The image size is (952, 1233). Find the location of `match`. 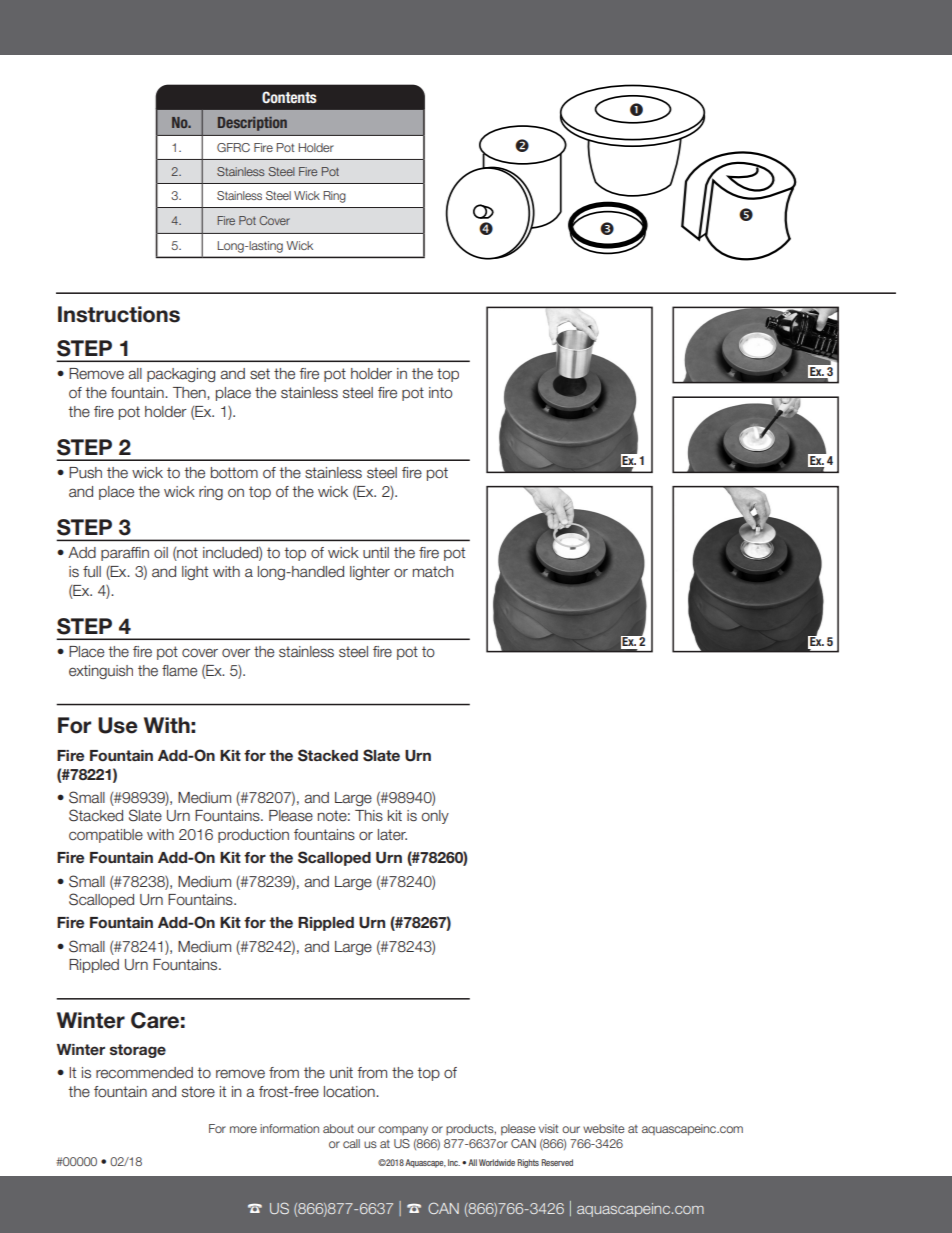

match is located at coordinates (433, 571).
